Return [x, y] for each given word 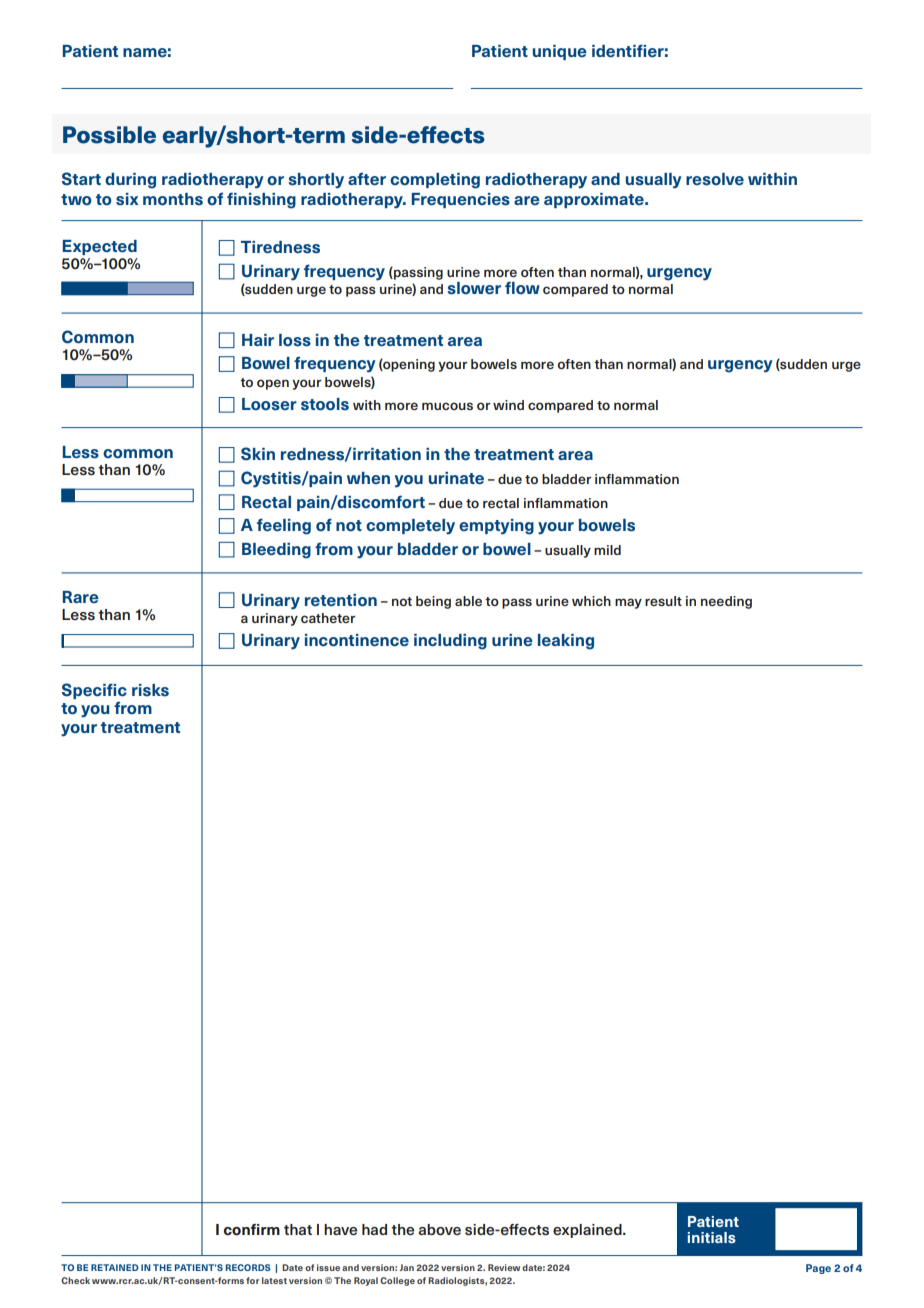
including [450, 642]
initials [711, 1237]
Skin [258, 454]
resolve [715, 179]
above [439, 1230]
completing [435, 181]
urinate [456, 478]
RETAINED [115, 1267]
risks [150, 690]
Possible [109, 135]
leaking [566, 642]
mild [607, 550]
